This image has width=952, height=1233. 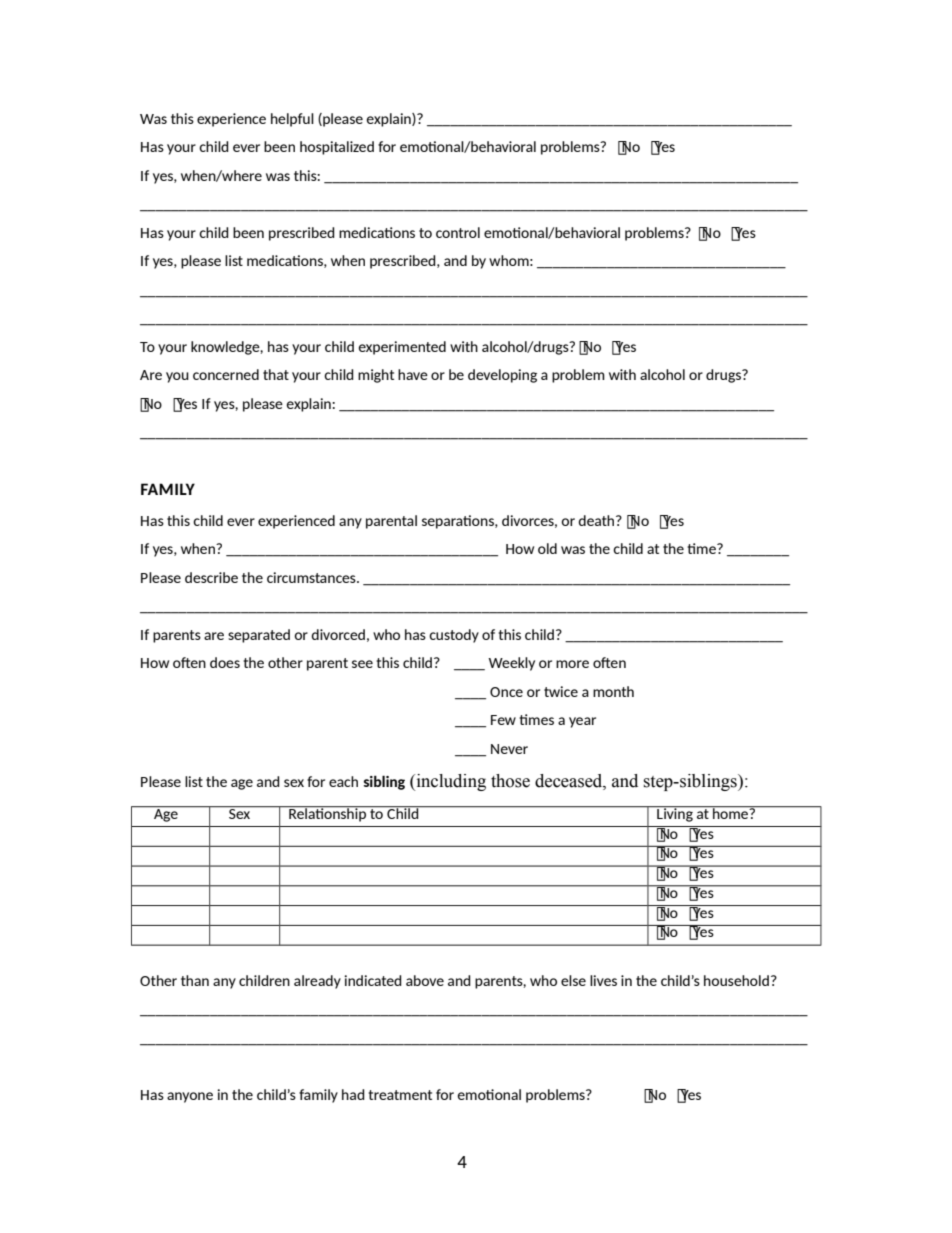 What do you see at coordinates (343, 781) in the image?
I see `each` at bounding box center [343, 781].
